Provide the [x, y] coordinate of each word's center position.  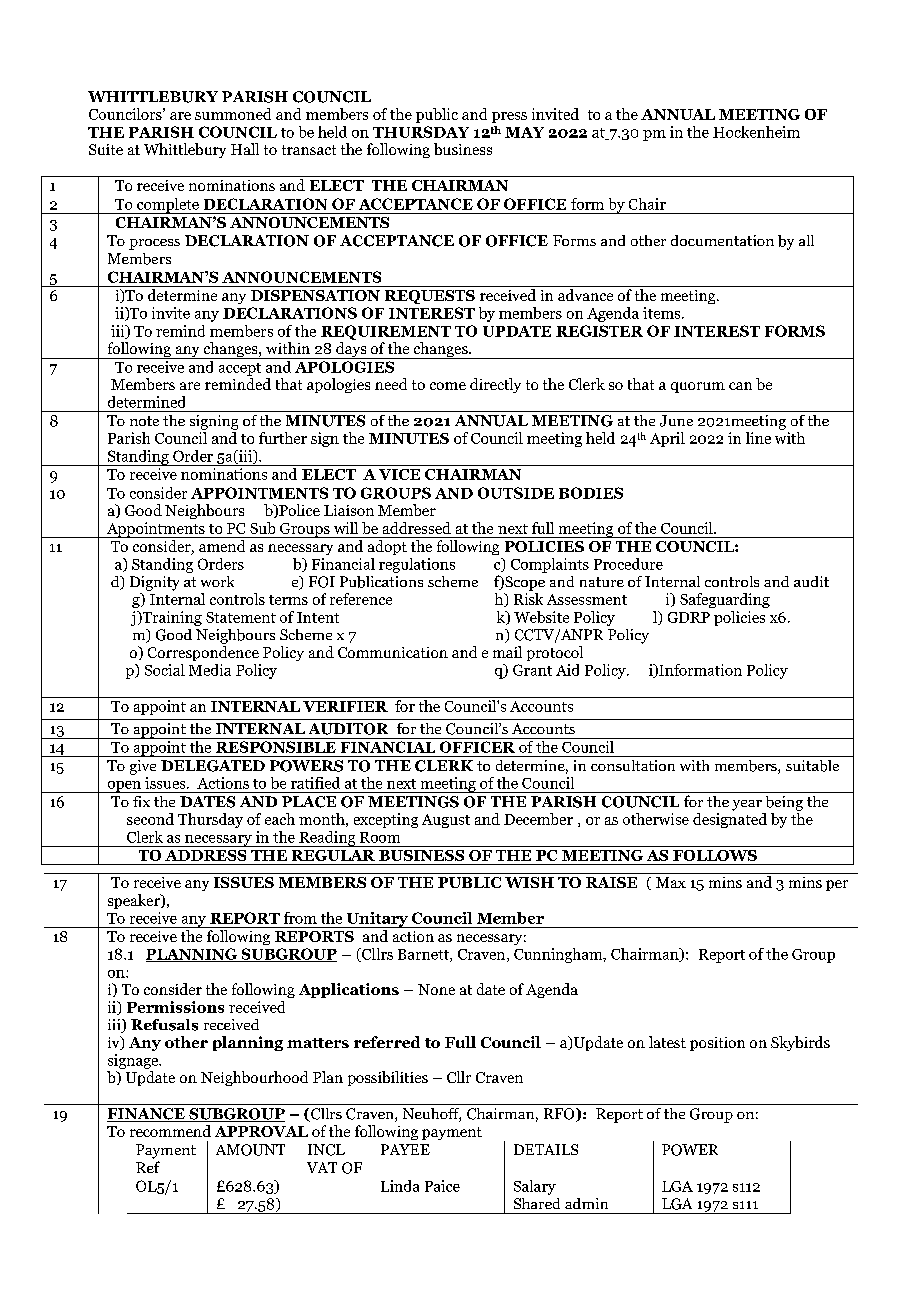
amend [222, 546]
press [509, 117]
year [747, 805]
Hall [245, 149]
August [446, 821]
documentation [722, 240]
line [758, 438]
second [150, 819]
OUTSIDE [516, 493]
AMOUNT [250, 1150]
